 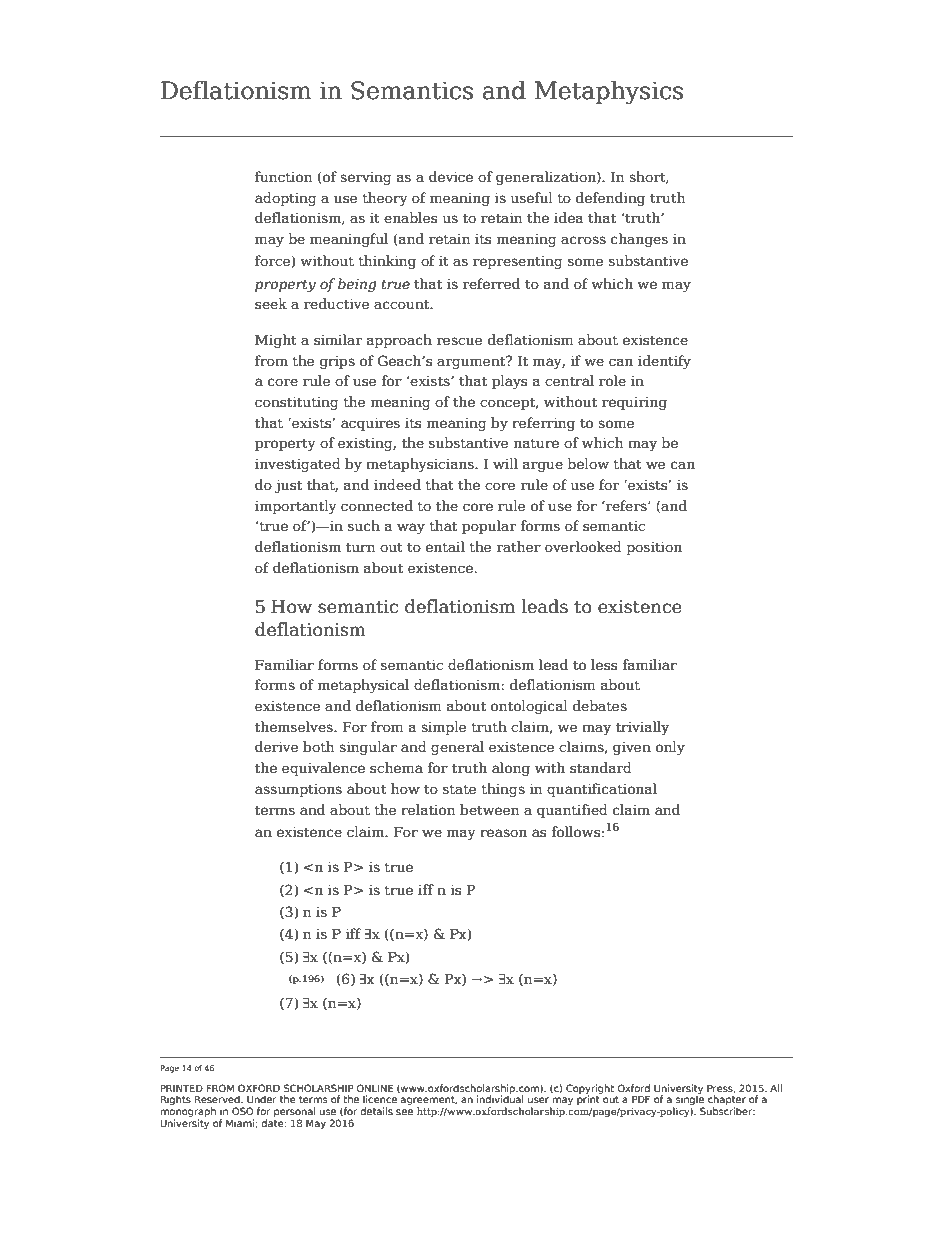 What do you see at coordinates (451, 177) in the screenshot?
I see `device` at bounding box center [451, 177].
